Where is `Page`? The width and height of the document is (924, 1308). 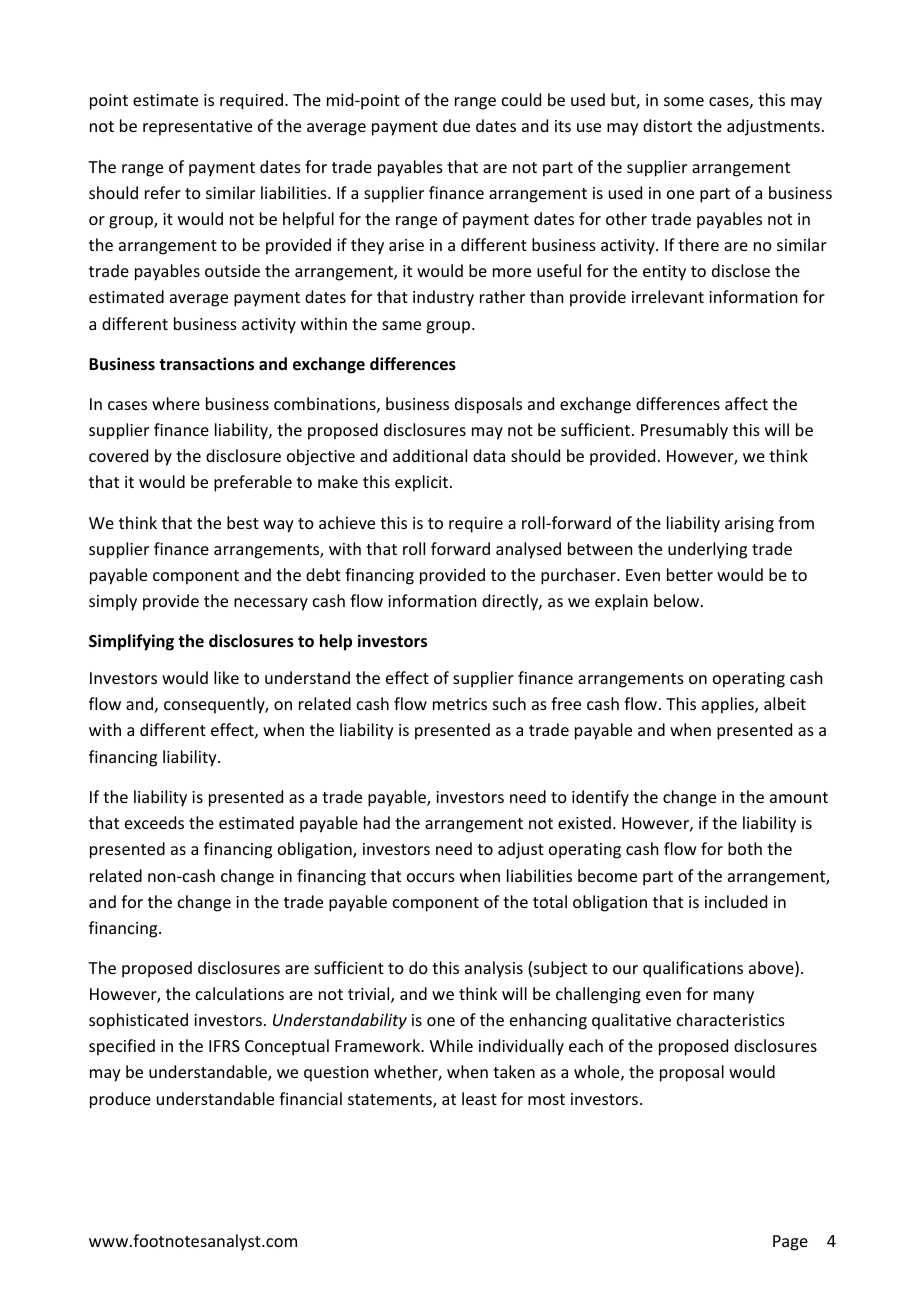
Page is located at coordinates (790, 1243).
